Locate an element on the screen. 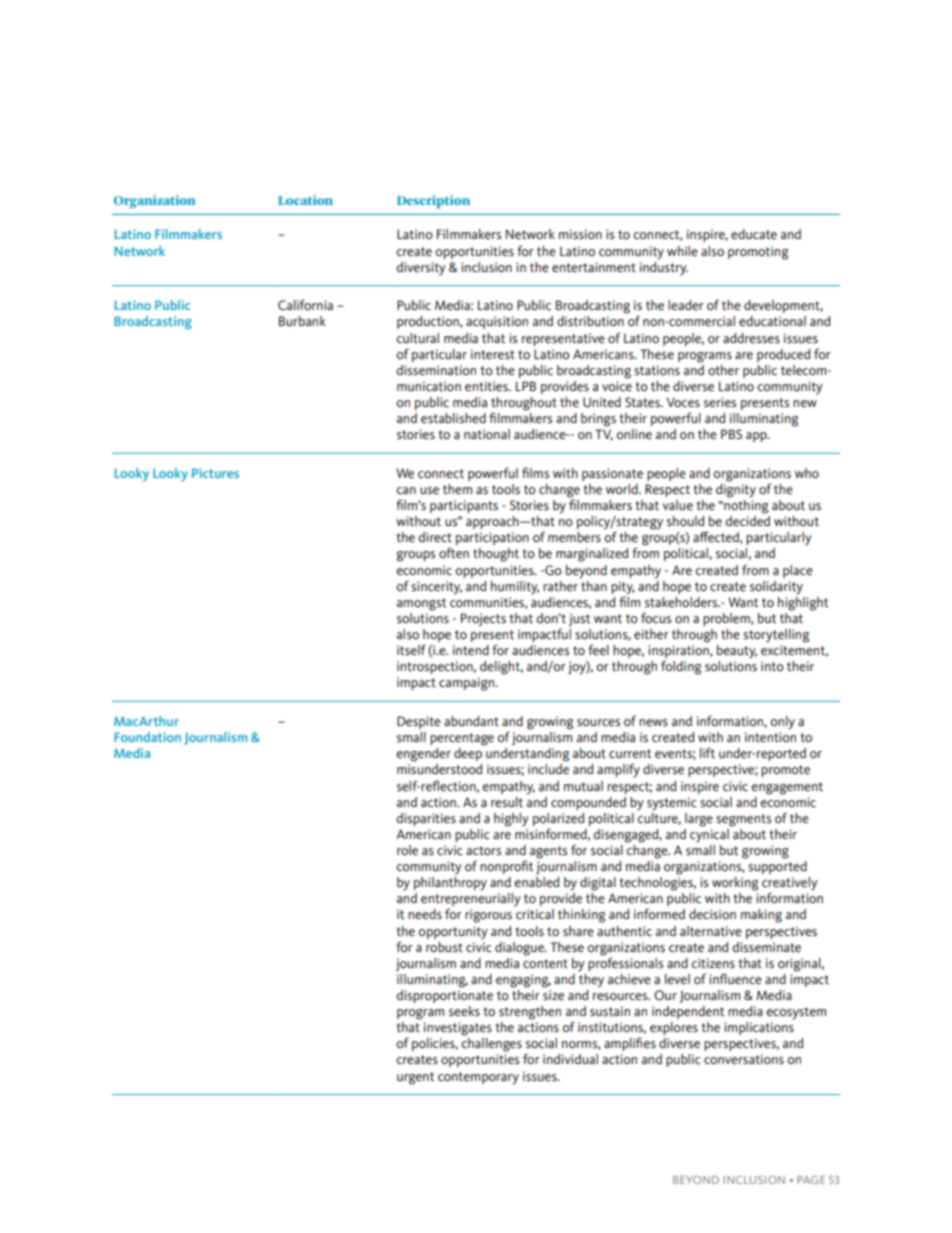  educate is located at coordinates (754, 234).
